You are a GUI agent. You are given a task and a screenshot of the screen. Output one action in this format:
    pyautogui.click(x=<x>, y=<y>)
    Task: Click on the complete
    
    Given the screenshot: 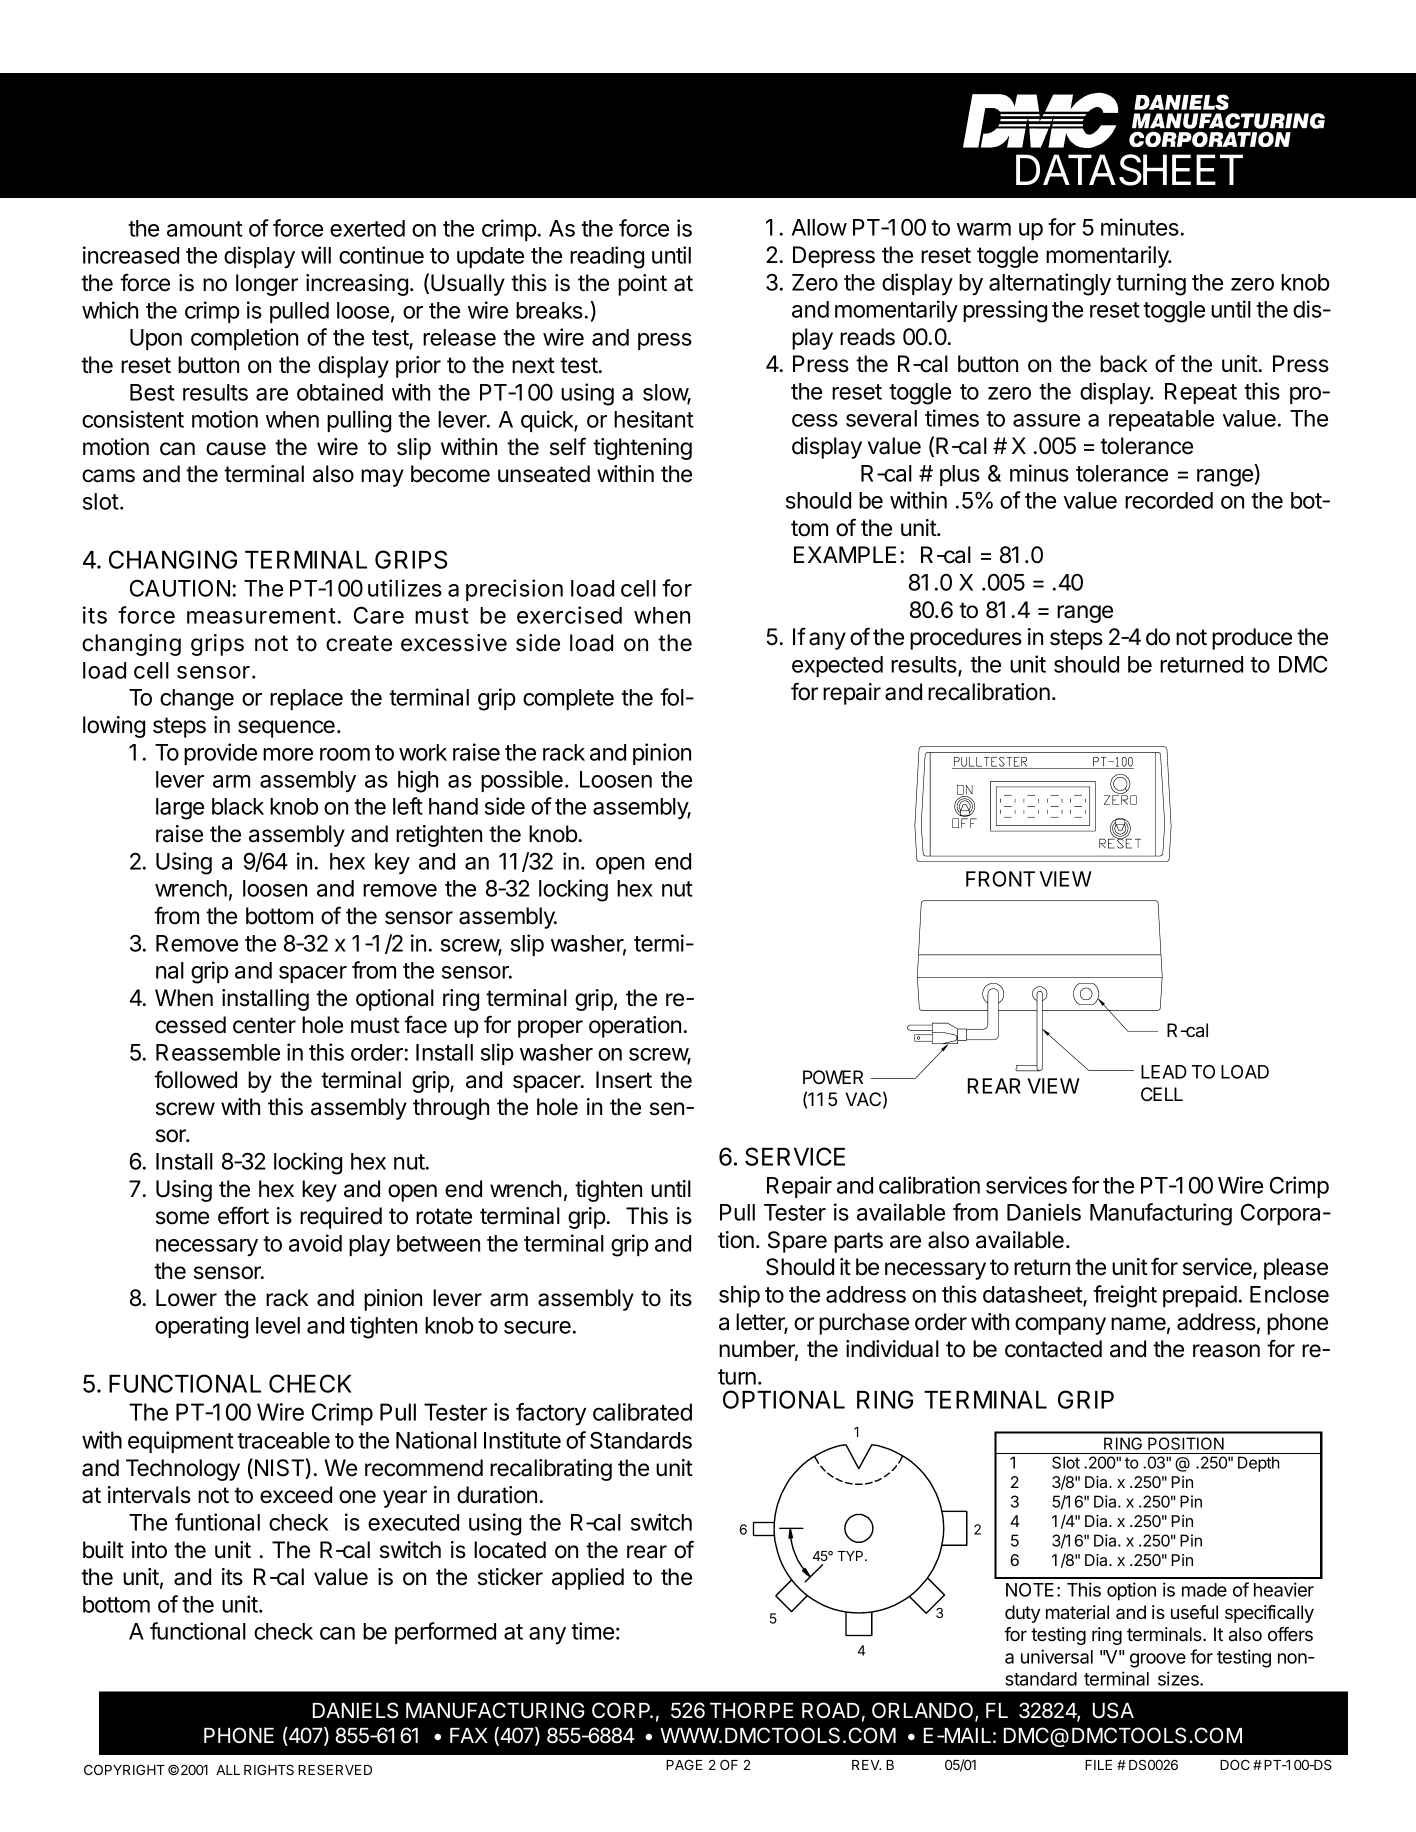 What is the action you would take?
    pyautogui.click(x=568, y=699)
